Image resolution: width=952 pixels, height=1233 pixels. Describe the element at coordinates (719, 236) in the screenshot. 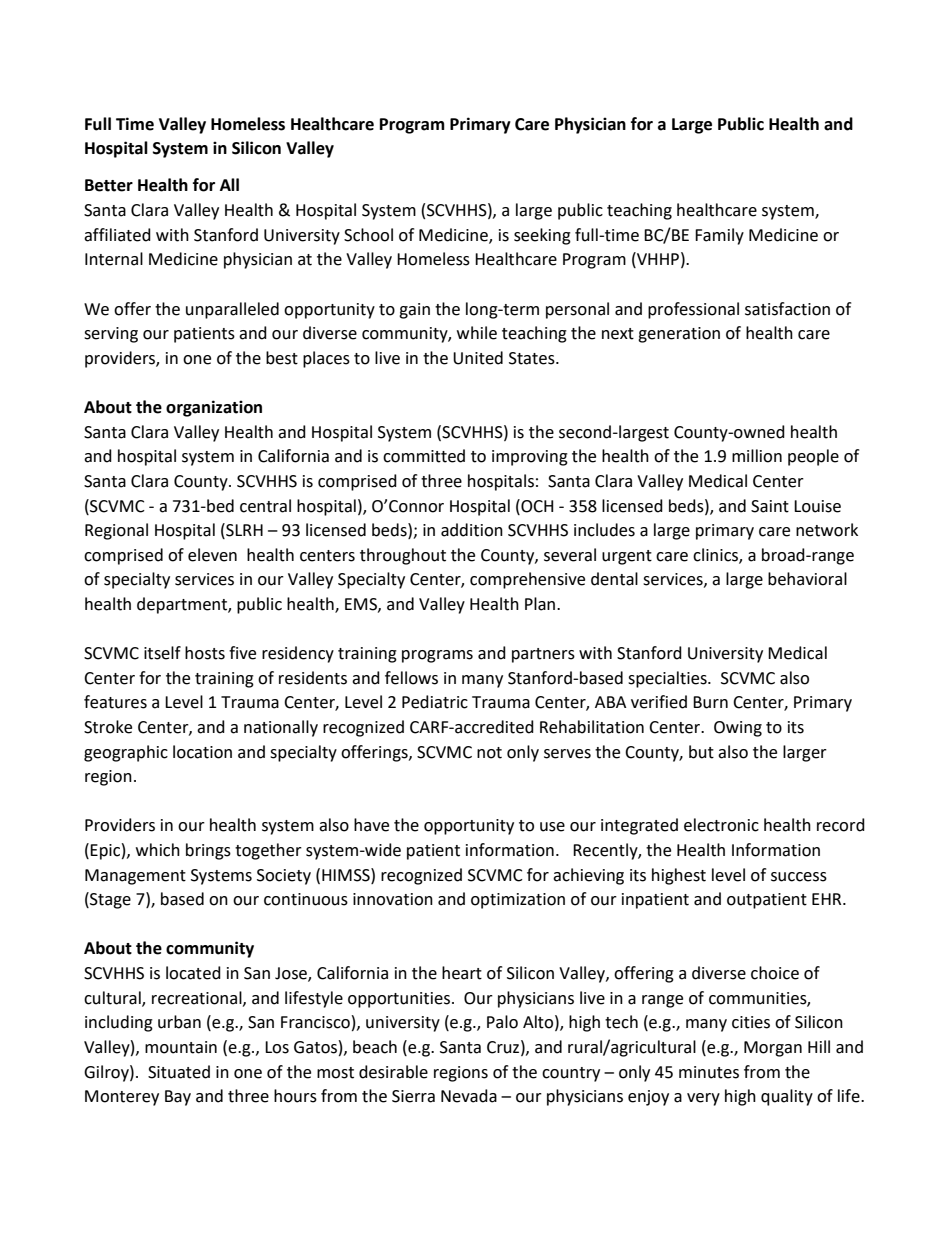

I see `Family` at that location.
